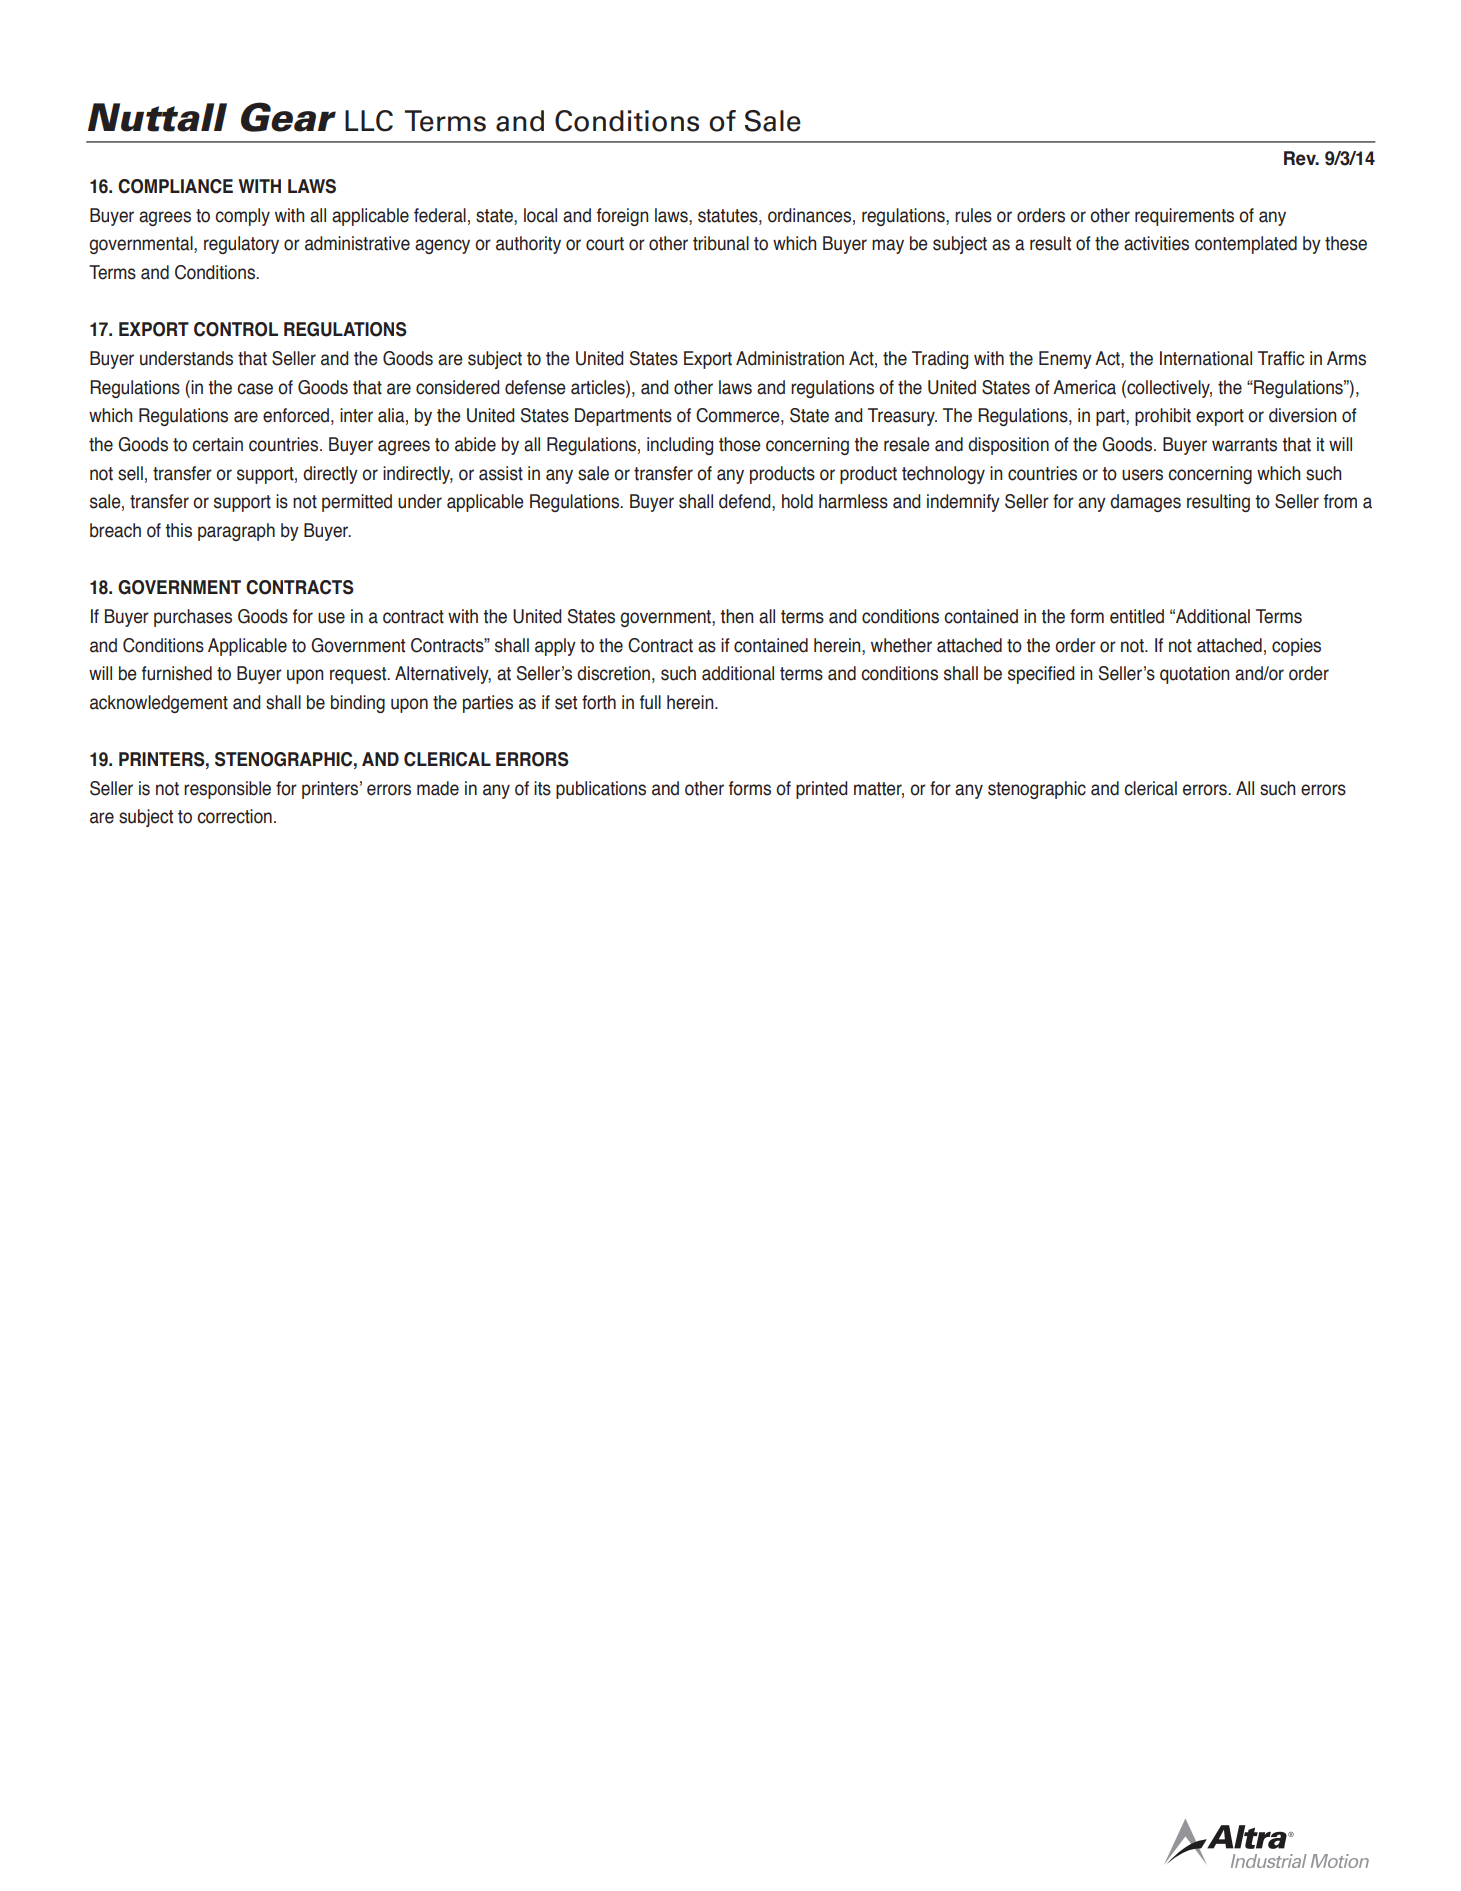  Describe the element at coordinates (622, 217) in the screenshot. I see `foreign` at that location.
